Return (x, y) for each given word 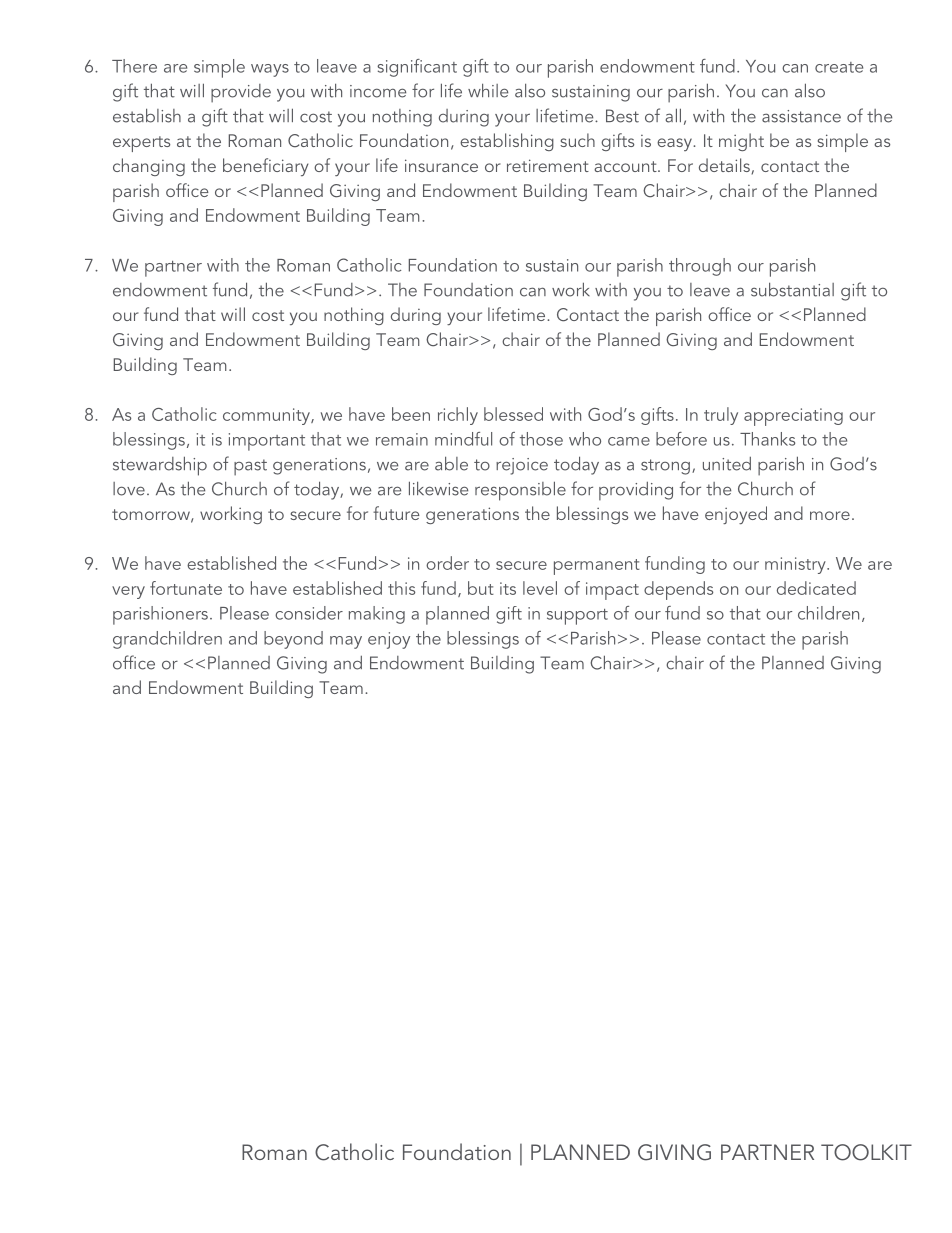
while (488, 90)
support (577, 617)
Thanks (767, 439)
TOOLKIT (866, 1152)
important (267, 442)
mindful (463, 439)
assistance (801, 116)
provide (241, 93)
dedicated (816, 588)
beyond (293, 640)
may (346, 642)
